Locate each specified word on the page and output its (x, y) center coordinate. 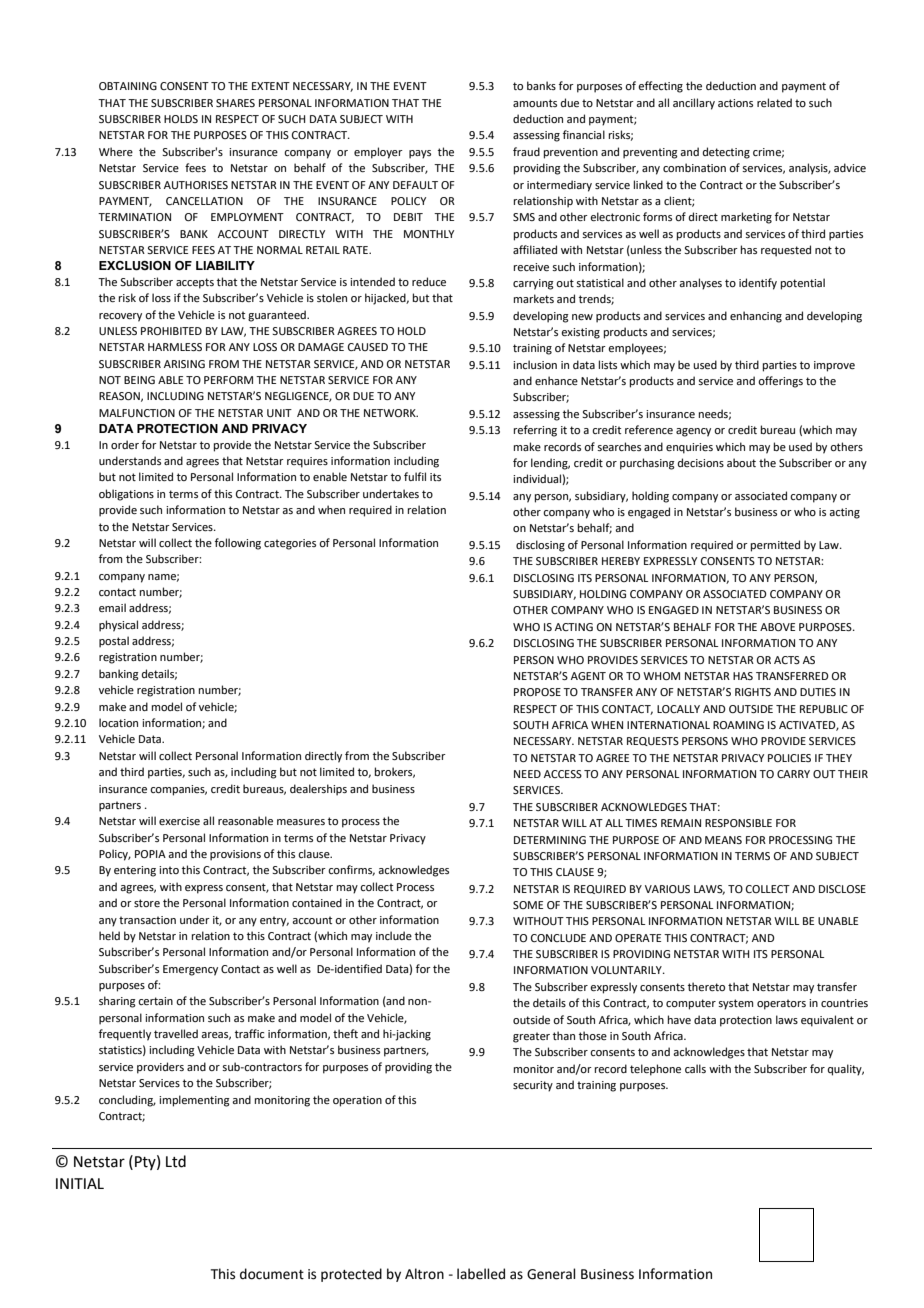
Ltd (176, 1161)
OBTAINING (128, 86)
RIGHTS (753, 692)
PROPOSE (537, 692)
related (774, 102)
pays (420, 154)
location (118, 722)
